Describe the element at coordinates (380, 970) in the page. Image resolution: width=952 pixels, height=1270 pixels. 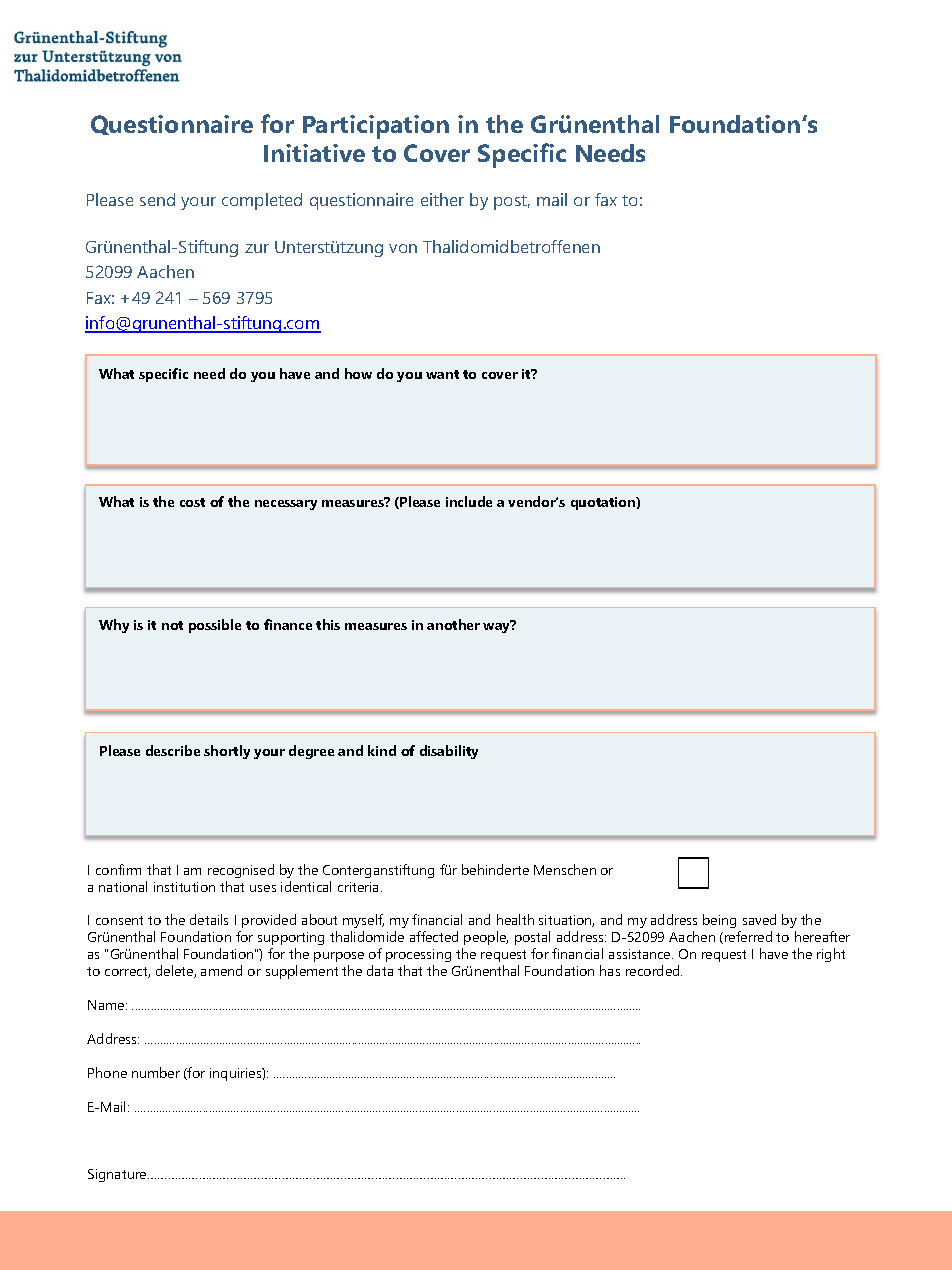
I see `data` at that location.
